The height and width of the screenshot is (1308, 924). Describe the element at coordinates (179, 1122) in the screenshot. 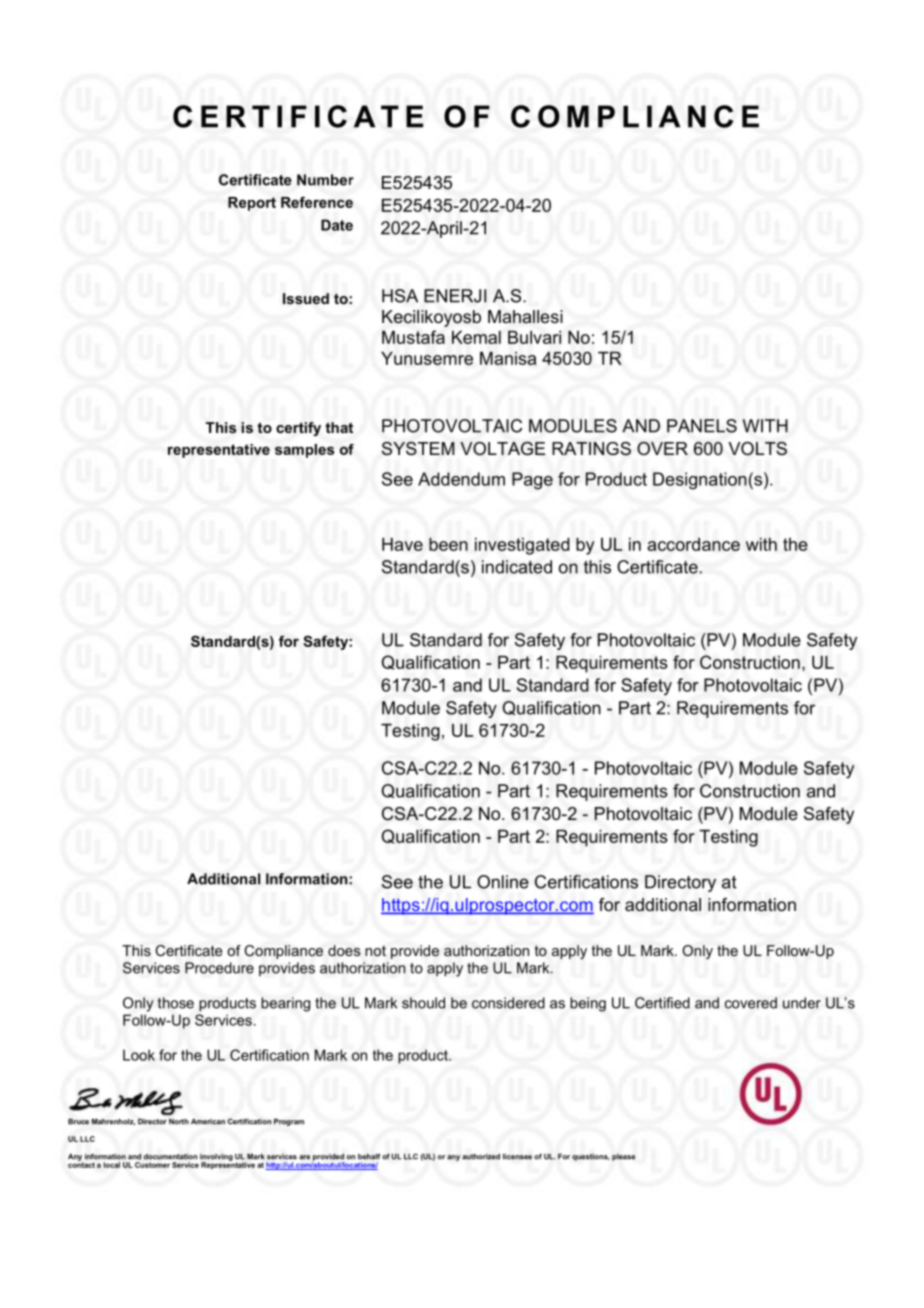

I see `North` at that location.
